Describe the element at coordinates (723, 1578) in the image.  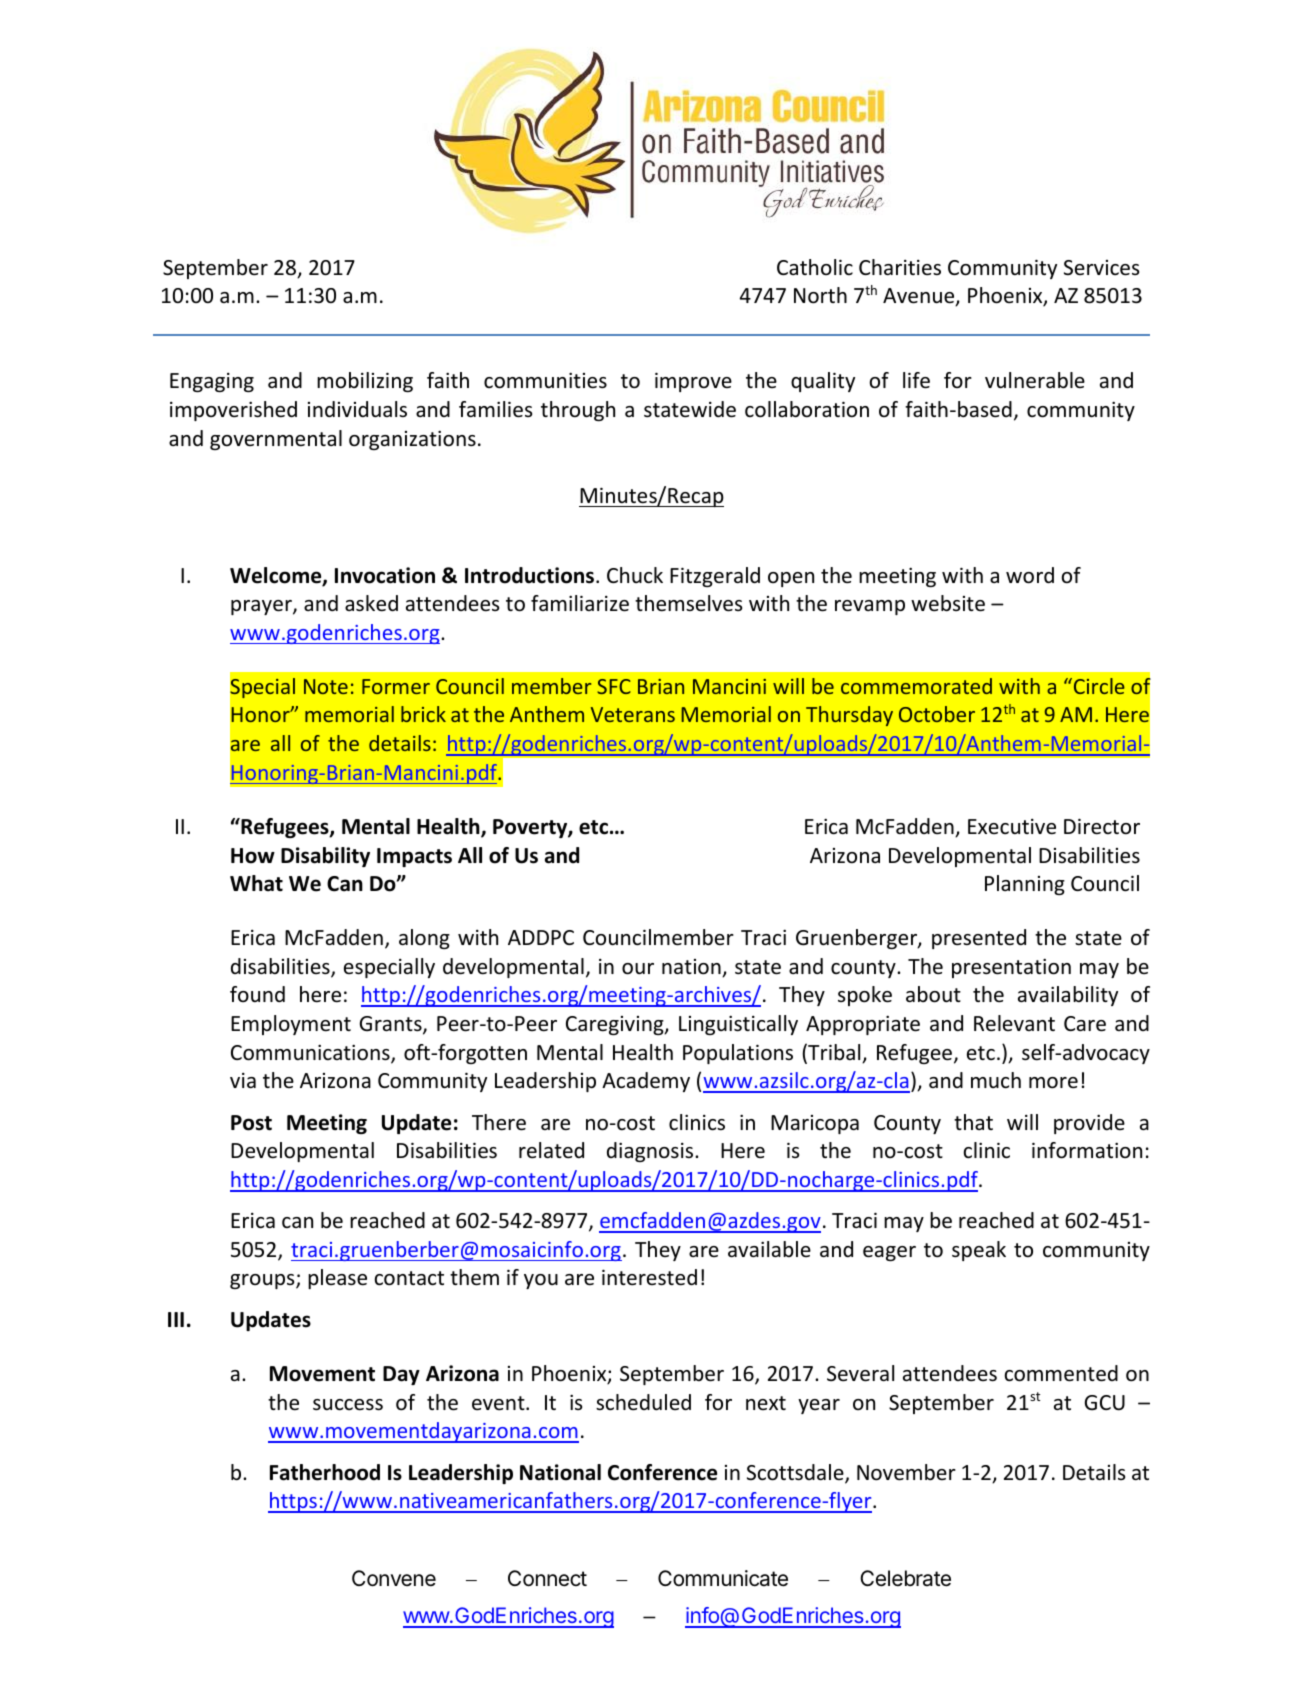
I see `Communicate` at that location.
